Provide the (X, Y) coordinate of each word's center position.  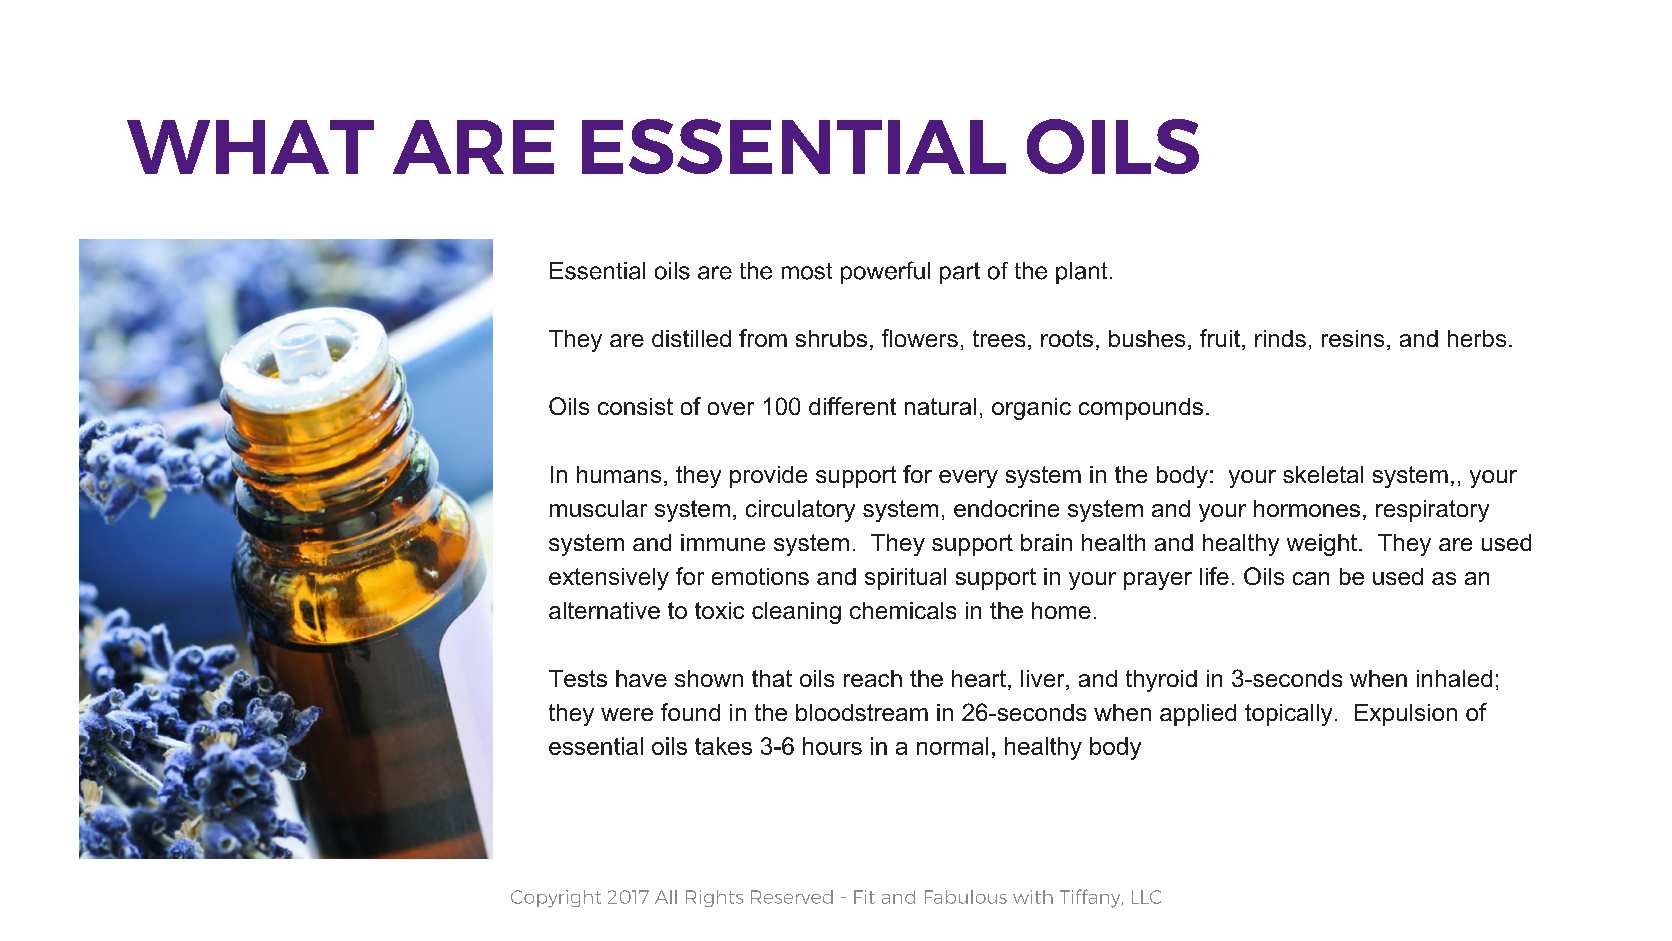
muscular (598, 508)
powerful (885, 272)
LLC (1146, 897)
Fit (864, 897)
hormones (1307, 508)
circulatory (800, 511)
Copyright (556, 899)
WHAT (250, 147)
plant (1081, 273)
